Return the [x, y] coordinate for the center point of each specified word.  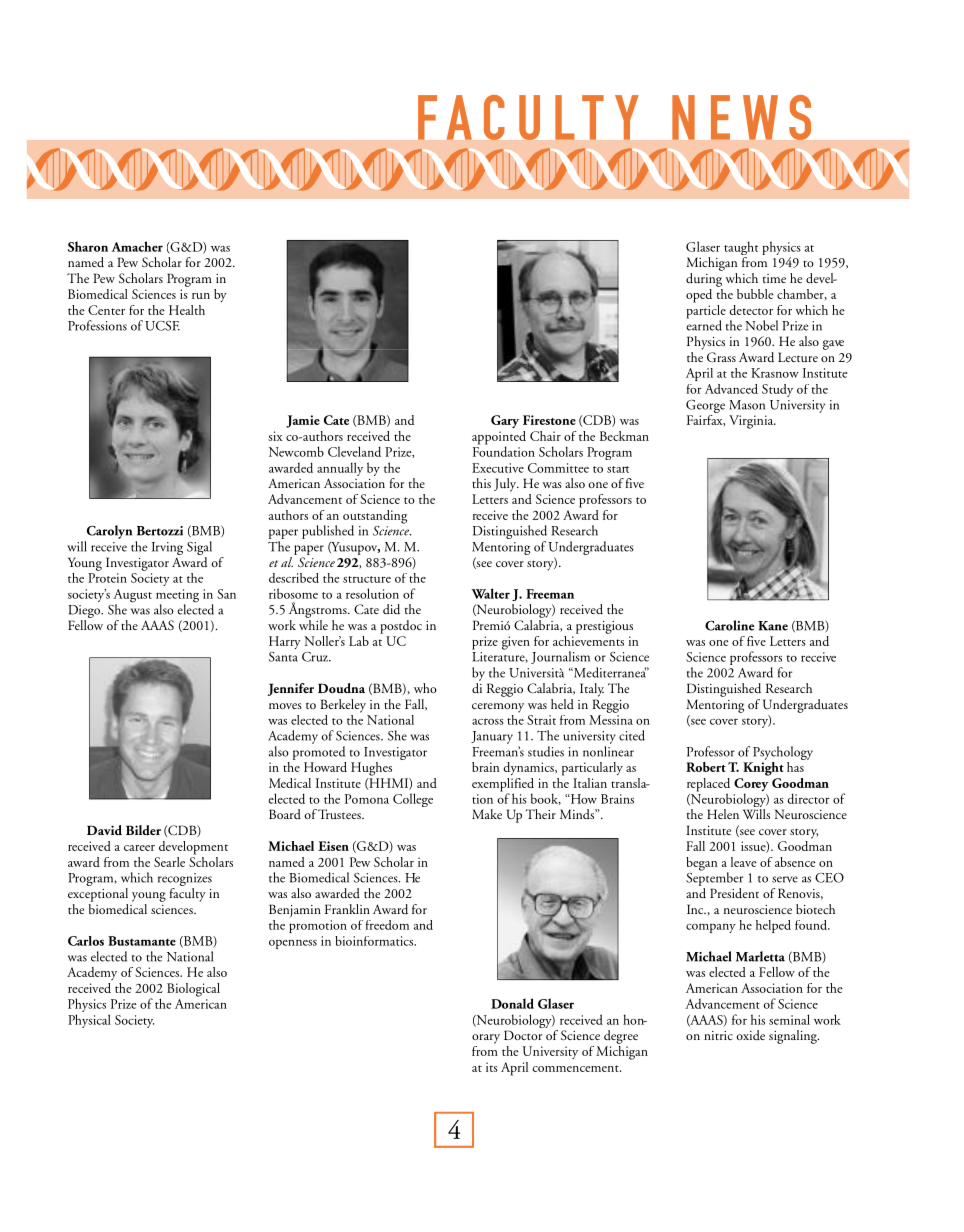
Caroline [729, 625]
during [704, 280]
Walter [490, 593]
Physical [89, 1021]
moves [285, 706]
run [201, 296]
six [275, 436]
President [734, 893]
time [774, 278]
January [492, 737]
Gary [505, 421]
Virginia [752, 422]
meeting [177, 597]
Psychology [783, 753]
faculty [188, 893]
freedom [387, 925]
